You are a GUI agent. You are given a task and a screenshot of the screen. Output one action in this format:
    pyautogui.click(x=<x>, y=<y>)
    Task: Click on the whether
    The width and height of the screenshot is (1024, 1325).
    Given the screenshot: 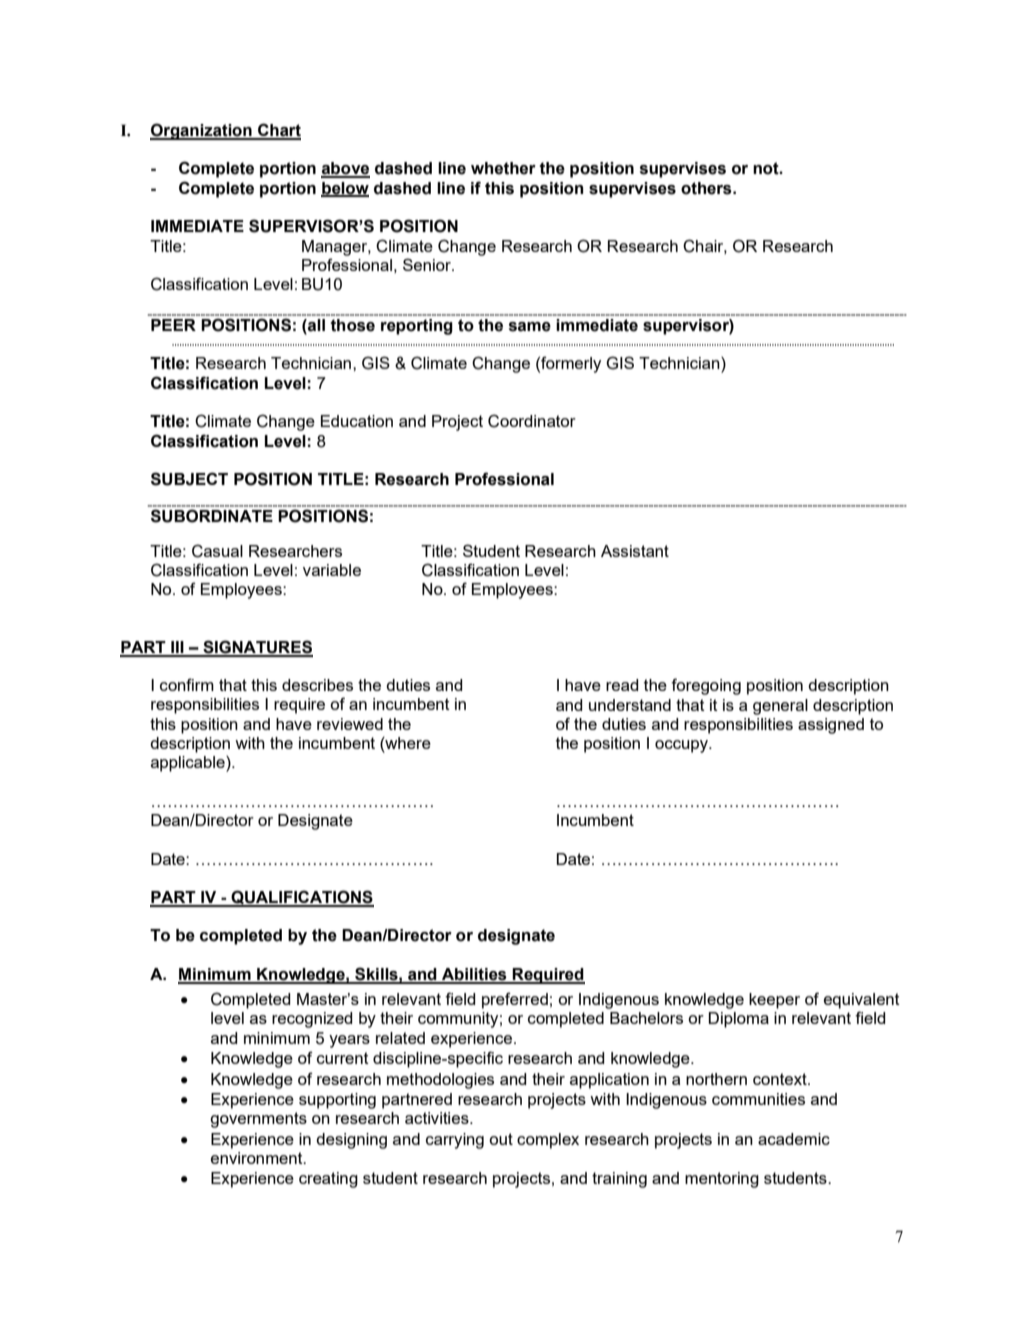 What is the action you would take?
    pyautogui.click(x=503, y=168)
